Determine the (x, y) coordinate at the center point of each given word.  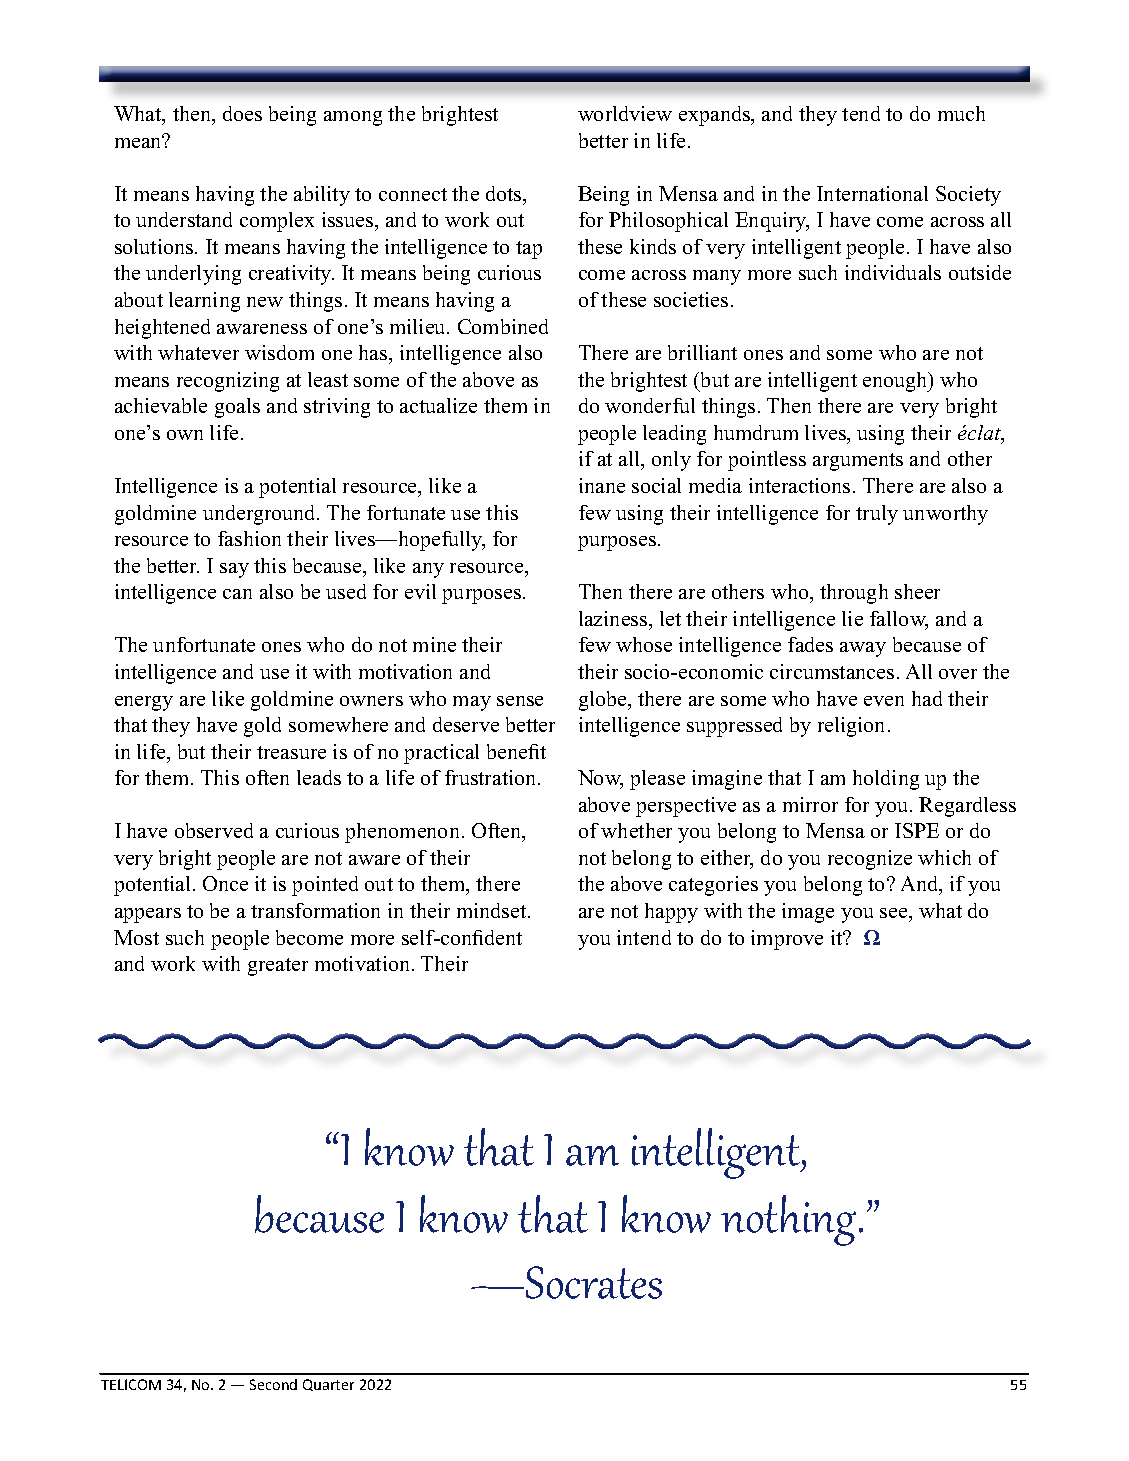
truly (877, 515)
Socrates (594, 1282)
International (872, 193)
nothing (788, 1220)
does (242, 113)
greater (278, 967)
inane (602, 485)
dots (505, 193)
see (895, 913)
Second (273, 1384)
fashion (249, 538)
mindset (493, 910)
